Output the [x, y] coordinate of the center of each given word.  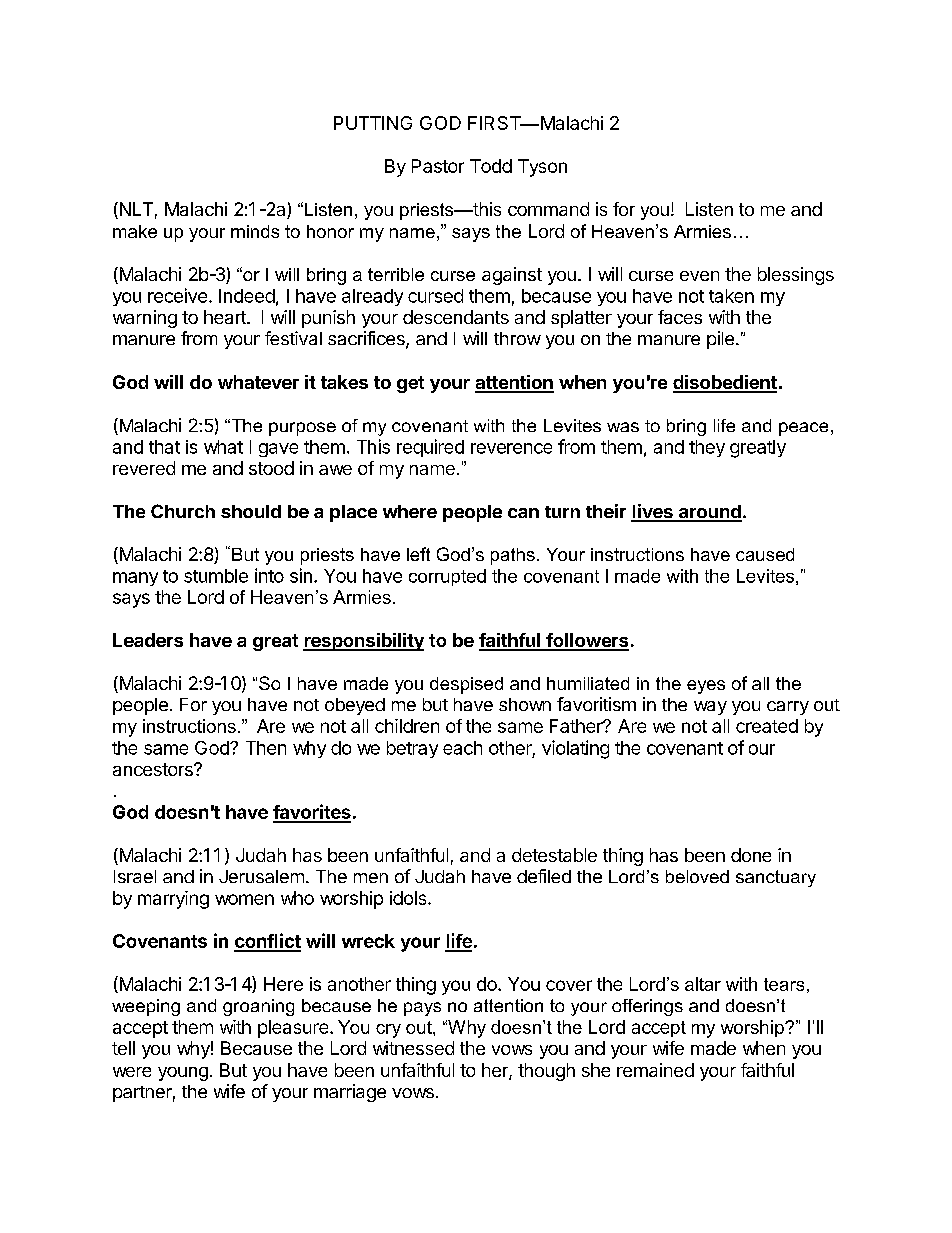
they [707, 448]
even [699, 276]
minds [255, 231]
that [164, 447]
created [767, 726]
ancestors [154, 769]
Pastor [438, 166]
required [430, 448]
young [183, 1074]
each [462, 748]
